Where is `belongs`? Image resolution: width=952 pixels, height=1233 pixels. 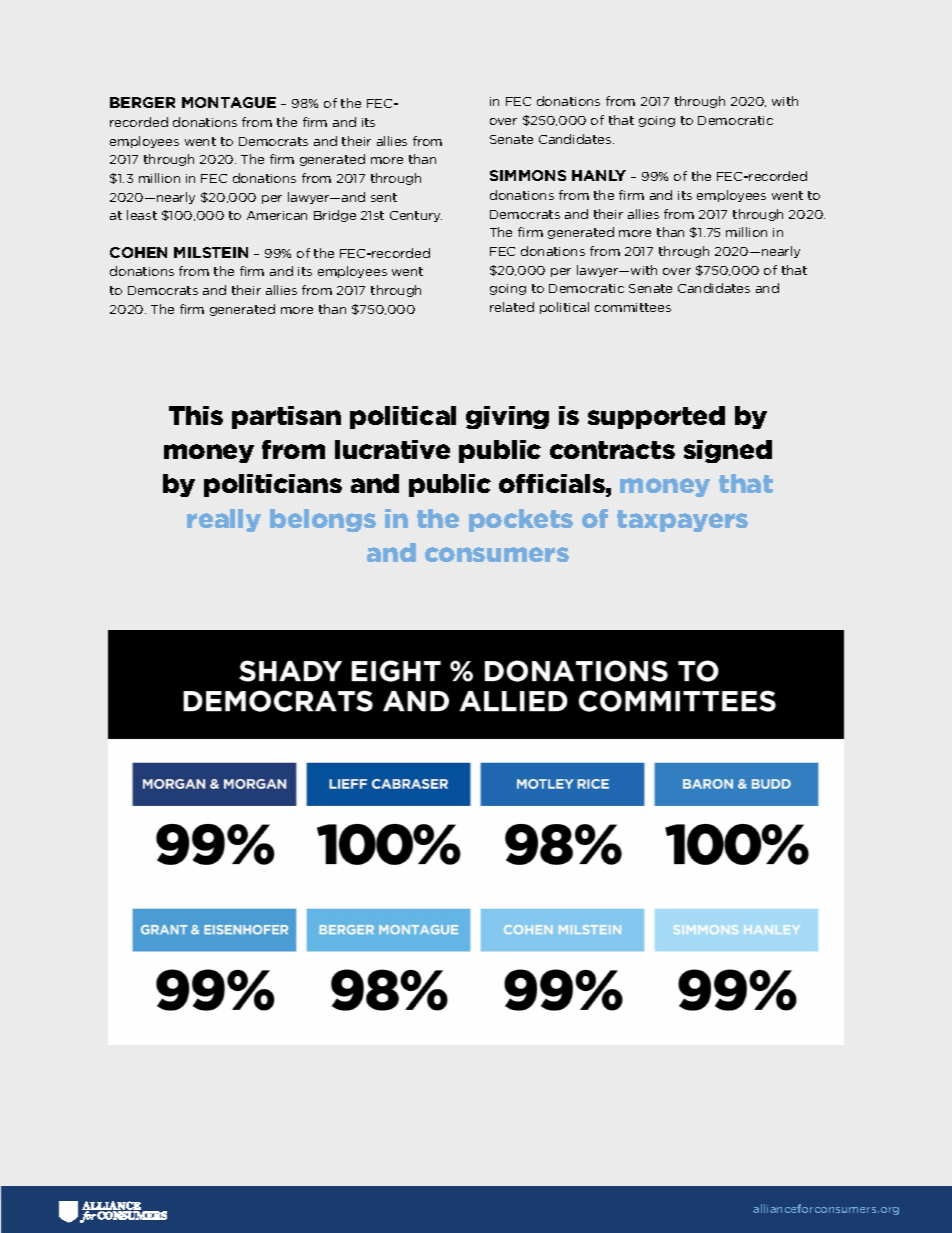
belongs is located at coordinates (323, 520).
